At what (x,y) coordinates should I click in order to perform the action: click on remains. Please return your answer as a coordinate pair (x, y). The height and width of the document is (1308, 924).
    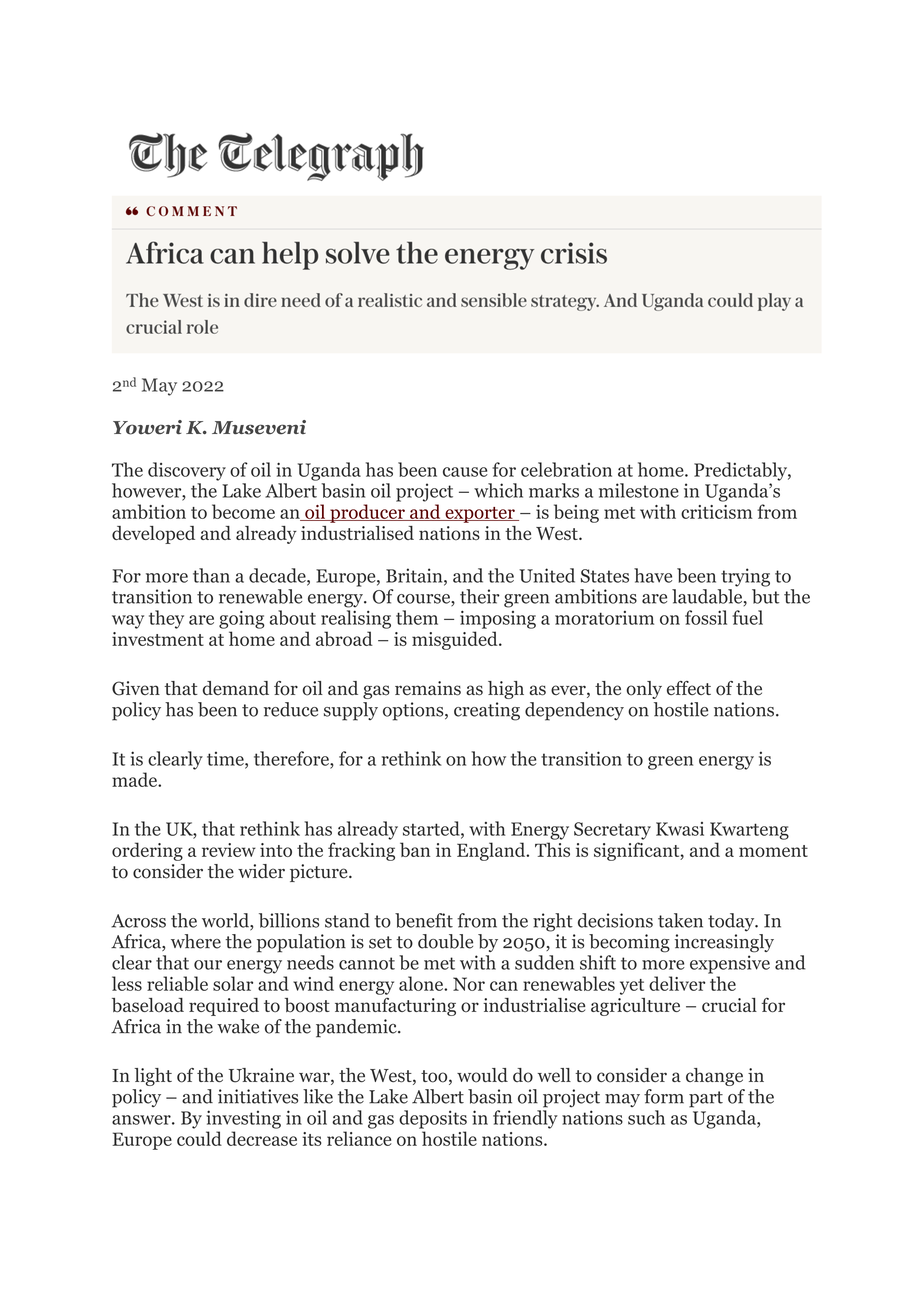
    Looking at the image, I should click on (428, 688).
